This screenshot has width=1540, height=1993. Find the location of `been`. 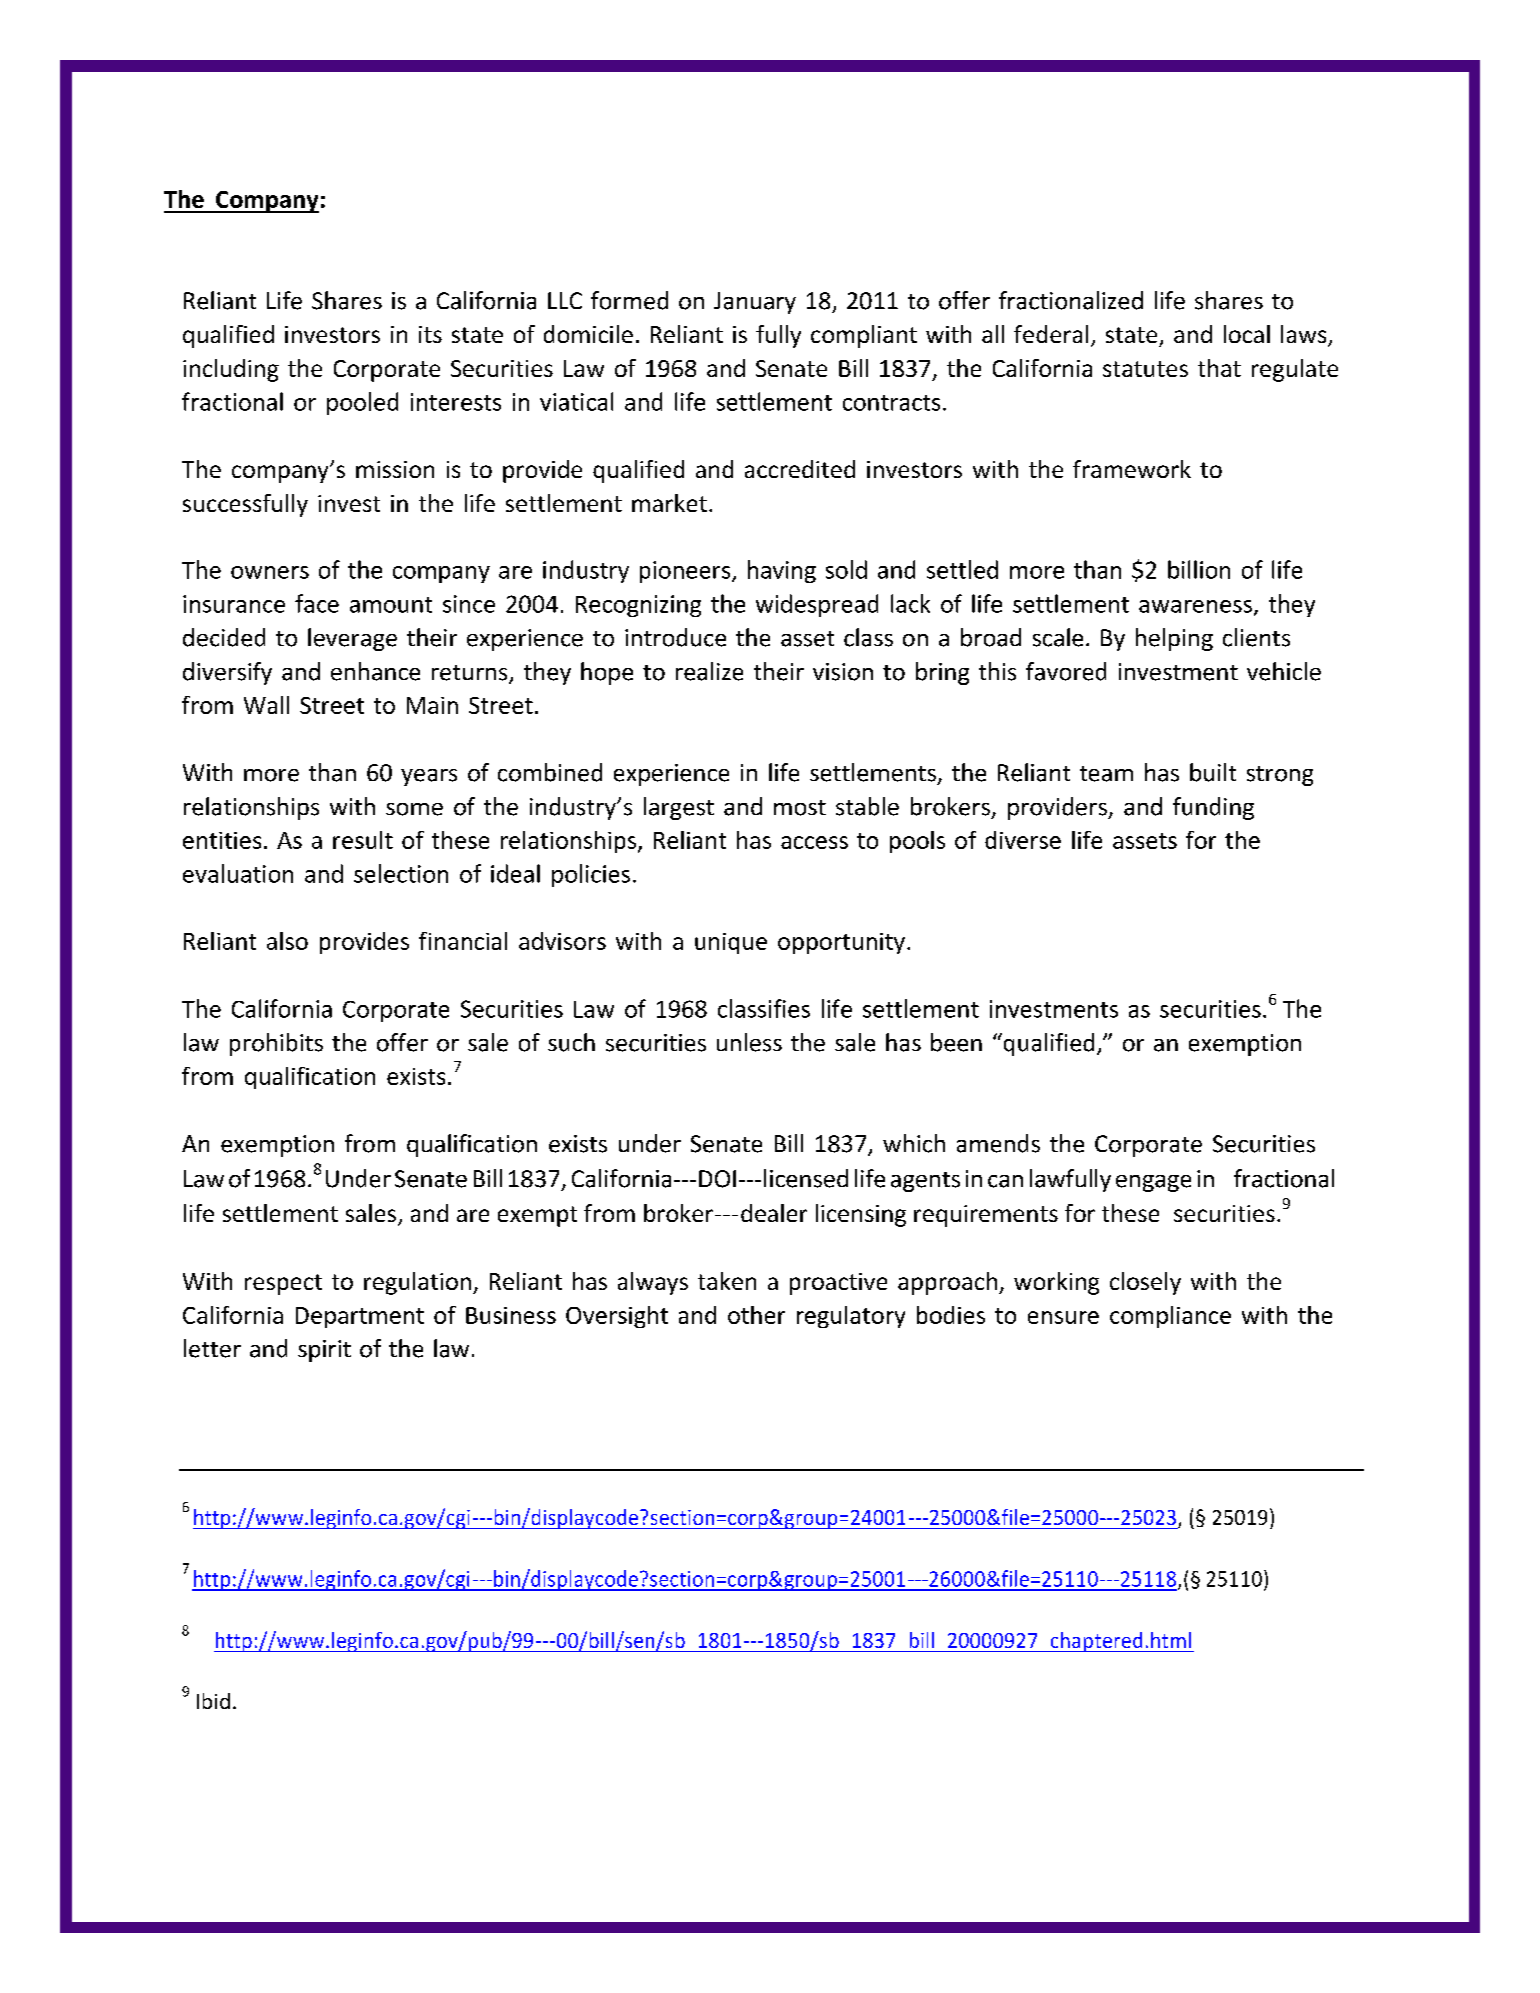

been is located at coordinates (956, 1042).
